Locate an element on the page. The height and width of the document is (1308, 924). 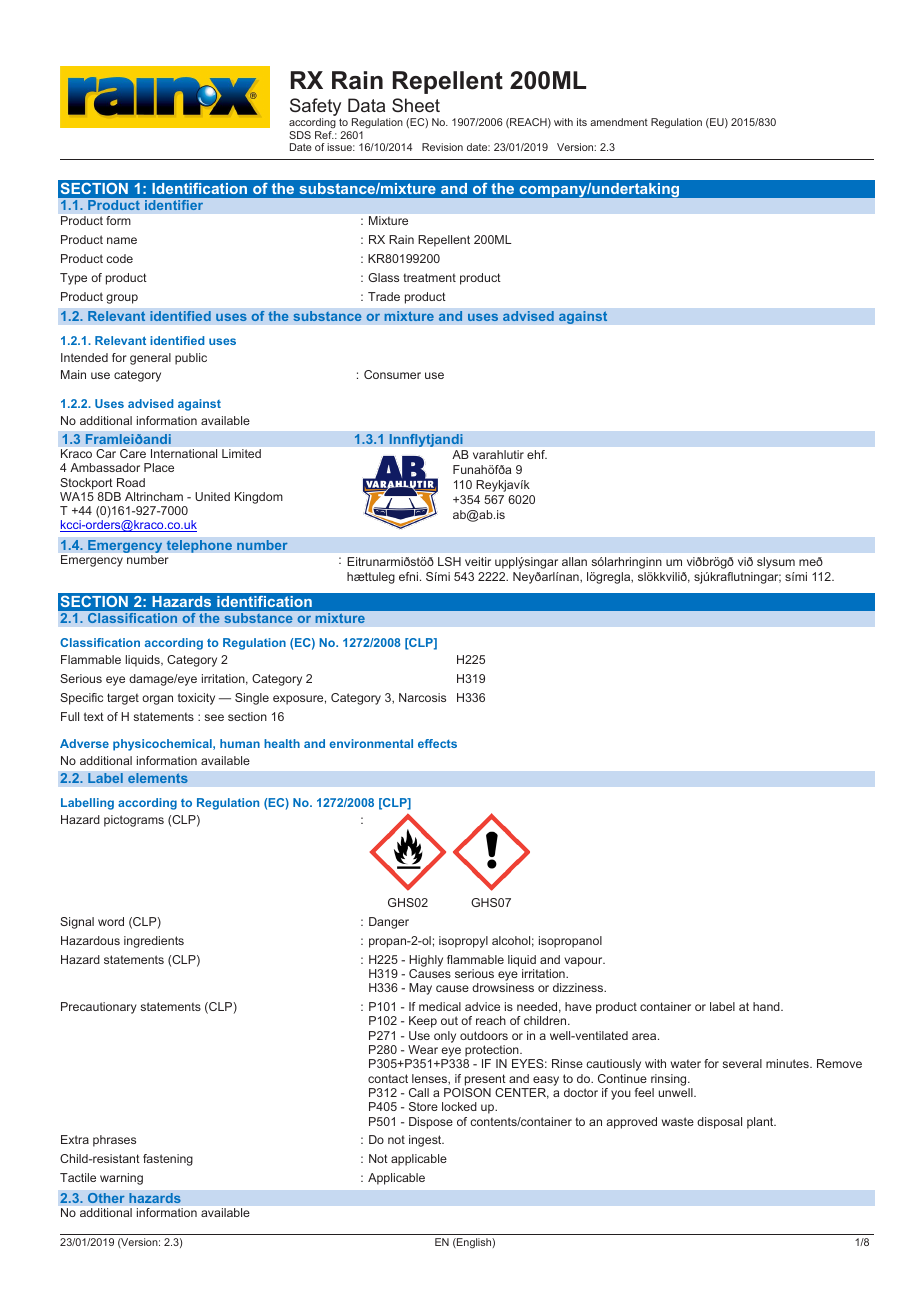
Narcosis is located at coordinates (422, 697).
